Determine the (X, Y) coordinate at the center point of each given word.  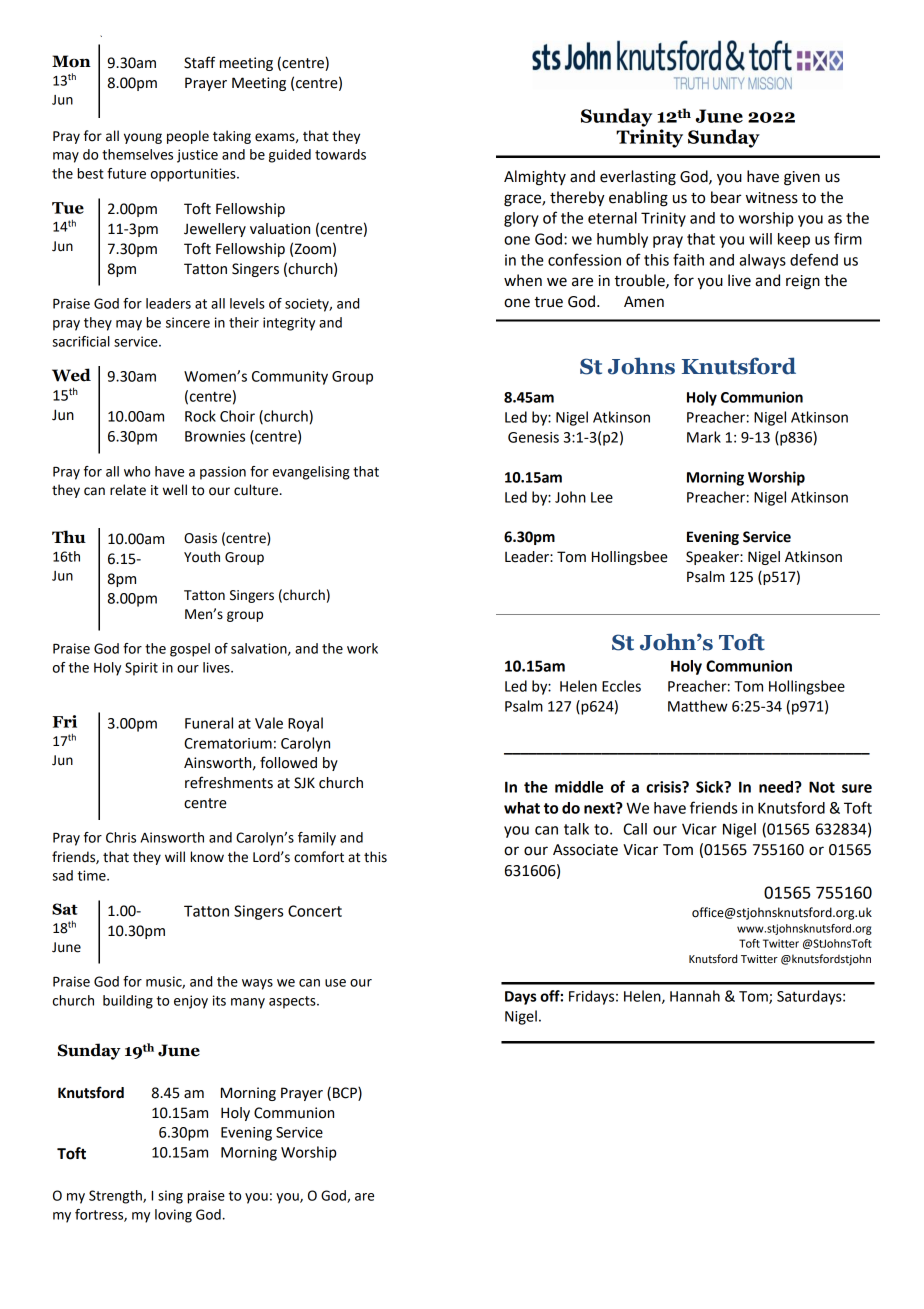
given (802, 178)
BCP (346, 1093)
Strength (116, 1197)
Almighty (535, 178)
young (143, 138)
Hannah (695, 996)
